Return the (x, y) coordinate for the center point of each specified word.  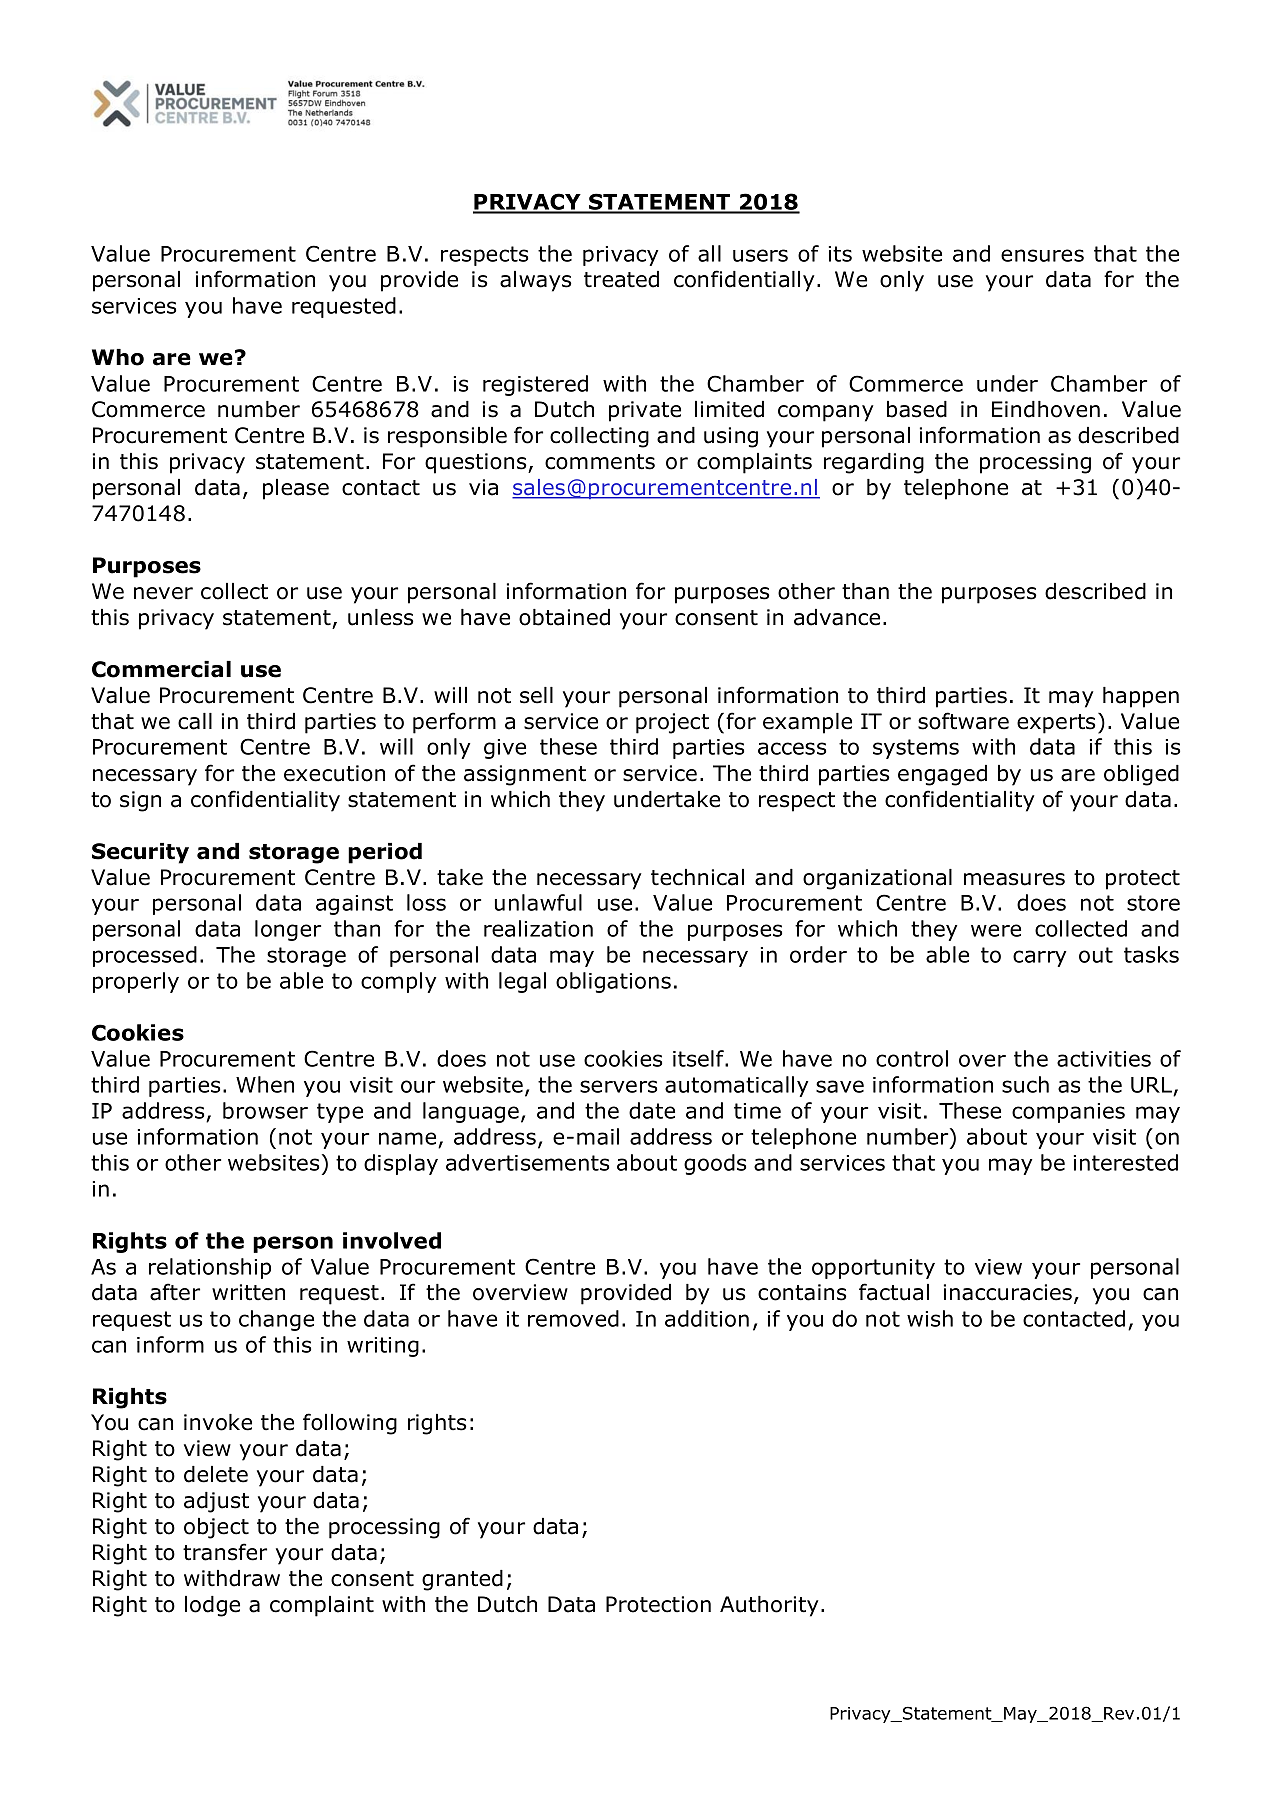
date (652, 1110)
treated (621, 279)
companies (1068, 1113)
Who (118, 357)
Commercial (161, 669)
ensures (1042, 255)
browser (265, 1110)
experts (1056, 724)
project (672, 723)
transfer (225, 1552)
